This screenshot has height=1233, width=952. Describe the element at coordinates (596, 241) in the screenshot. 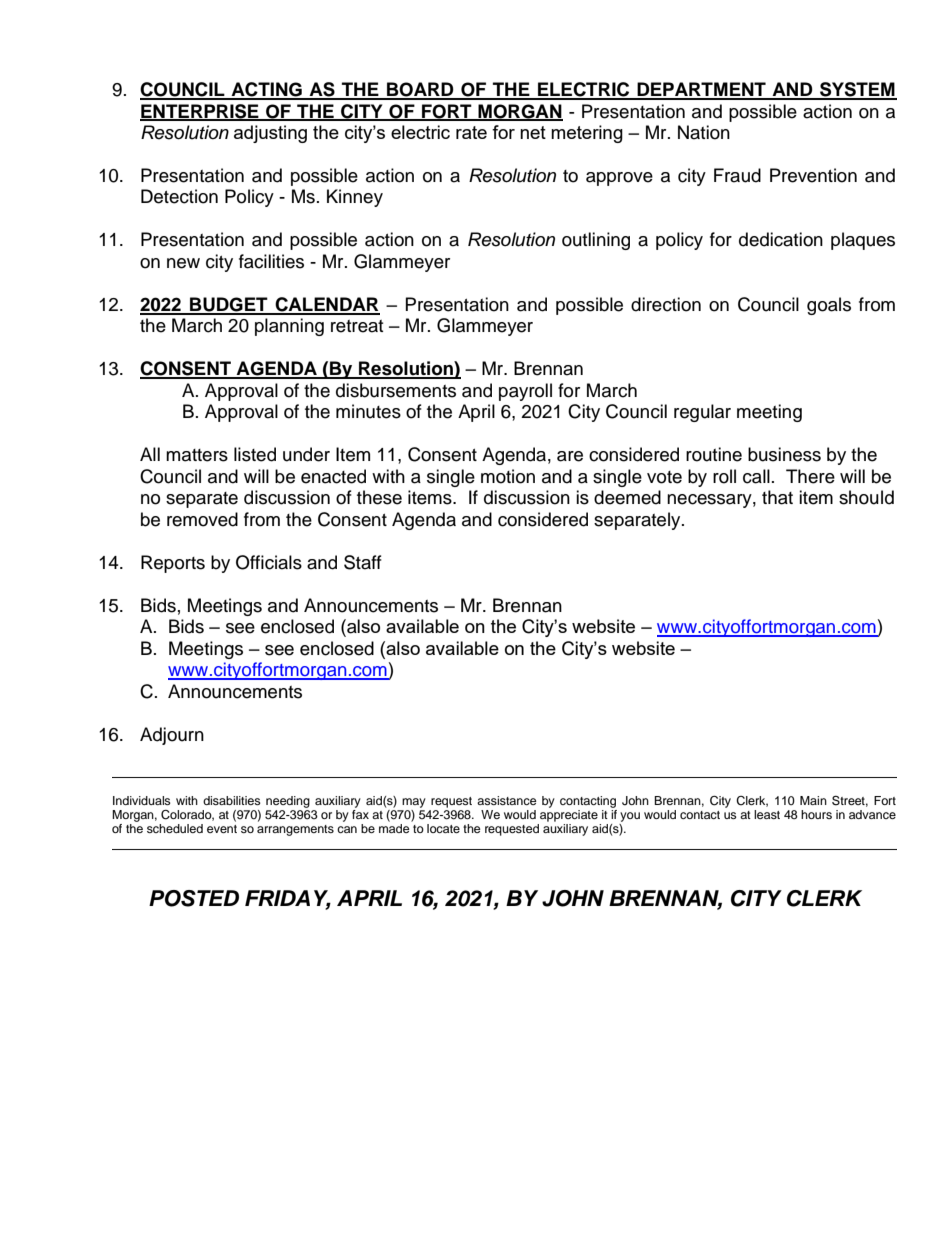

I see `outlining` at that location.
